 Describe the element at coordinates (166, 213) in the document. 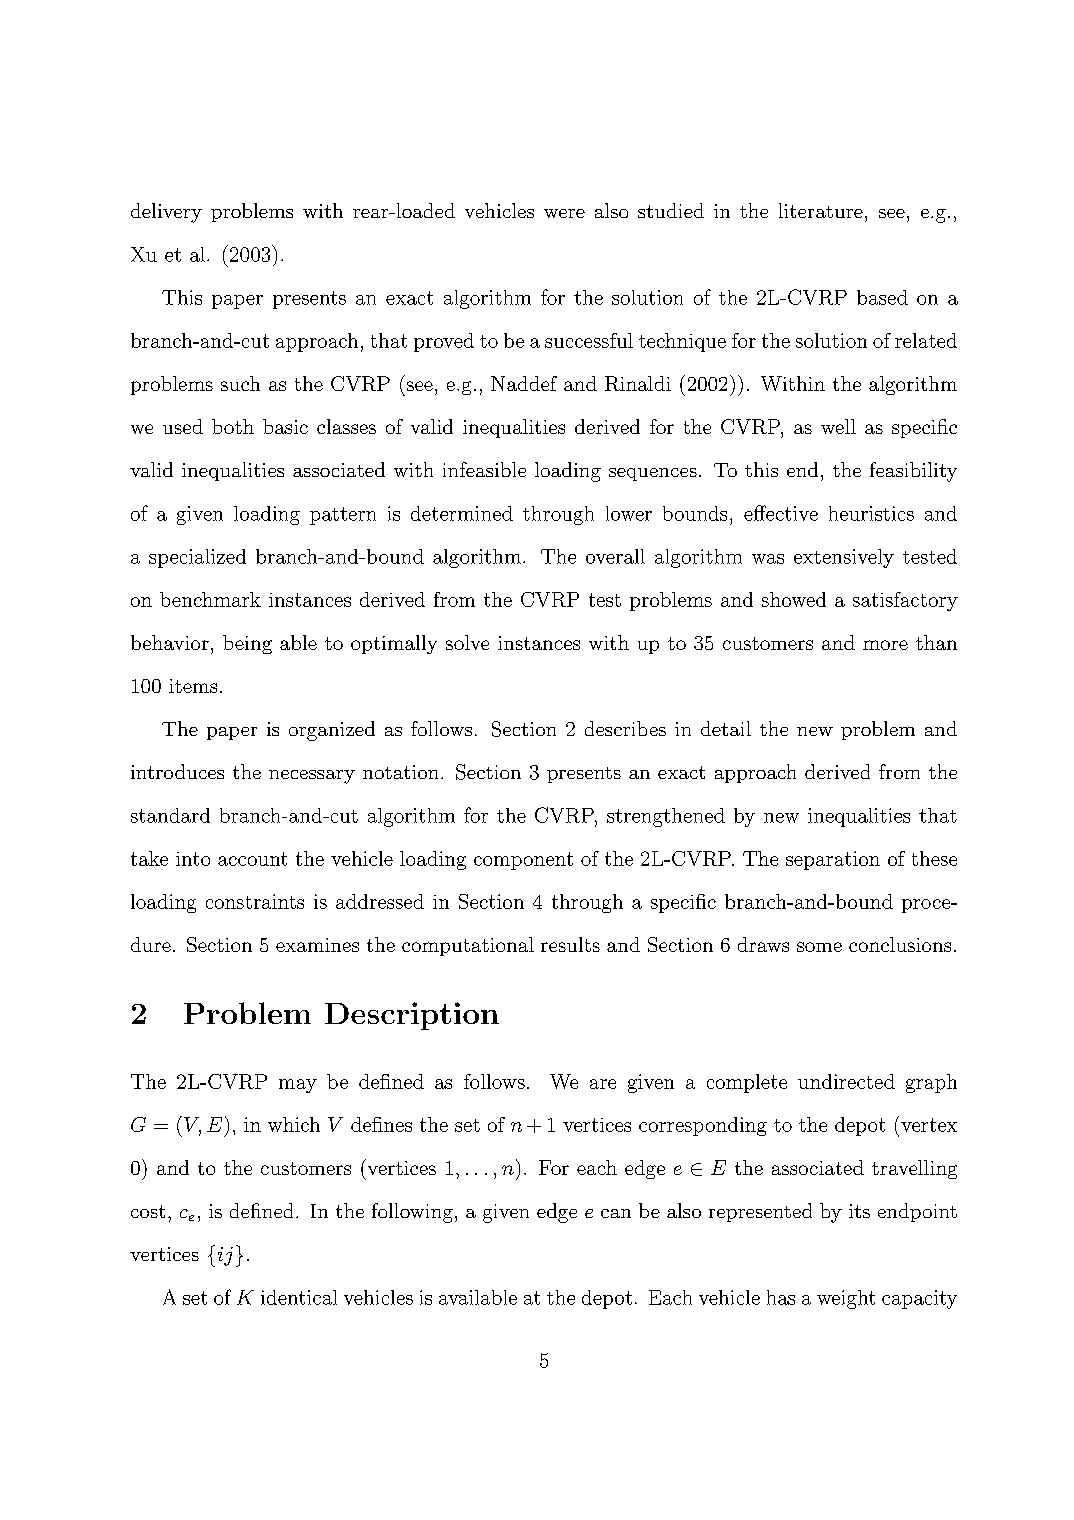

I see `delivery` at that location.
